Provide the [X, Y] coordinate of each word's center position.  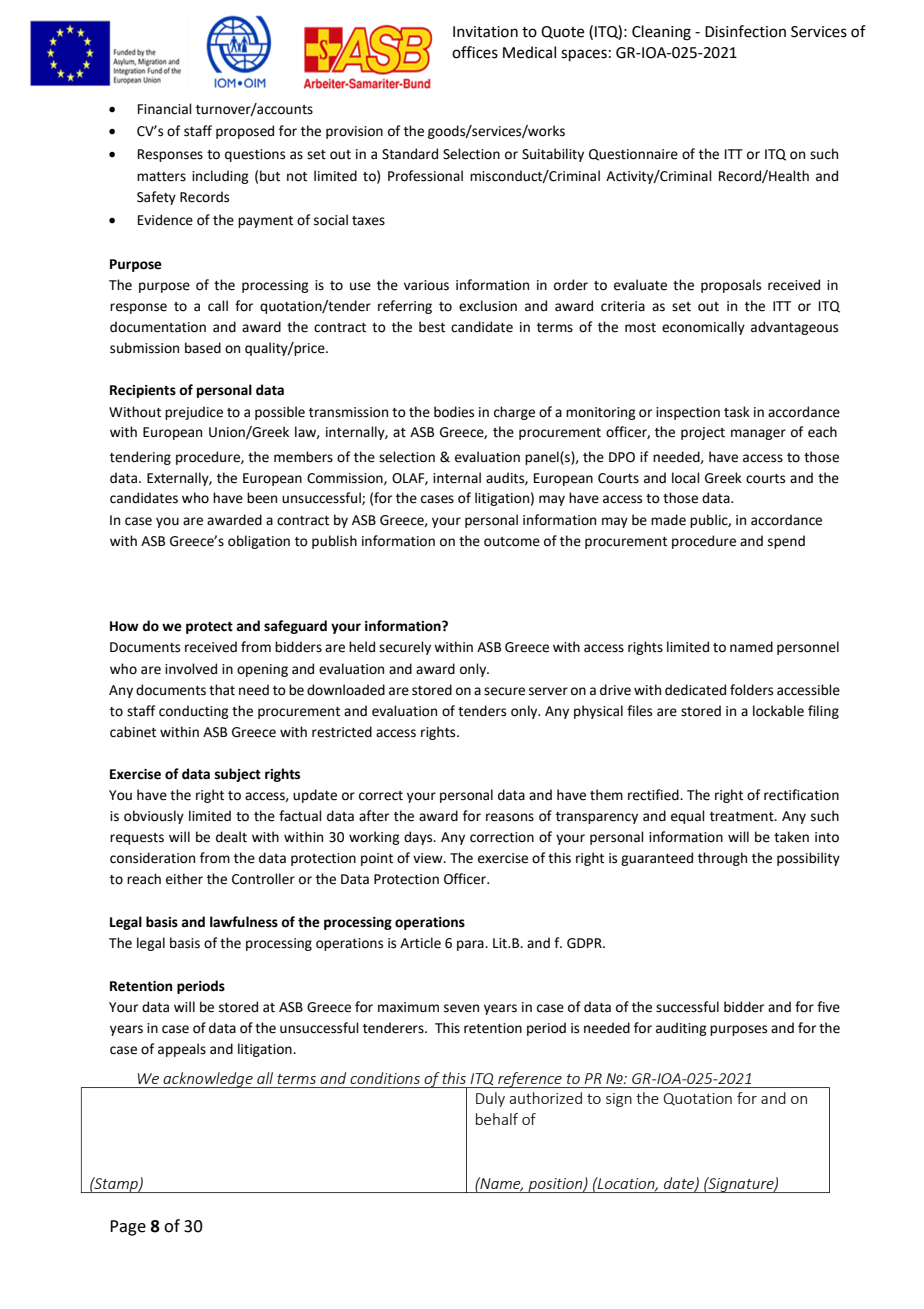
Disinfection [745, 31]
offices [475, 52]
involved [191, 669]
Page [128, 1228]
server [548, 691]
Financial [165, 109]
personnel [808, 648]
